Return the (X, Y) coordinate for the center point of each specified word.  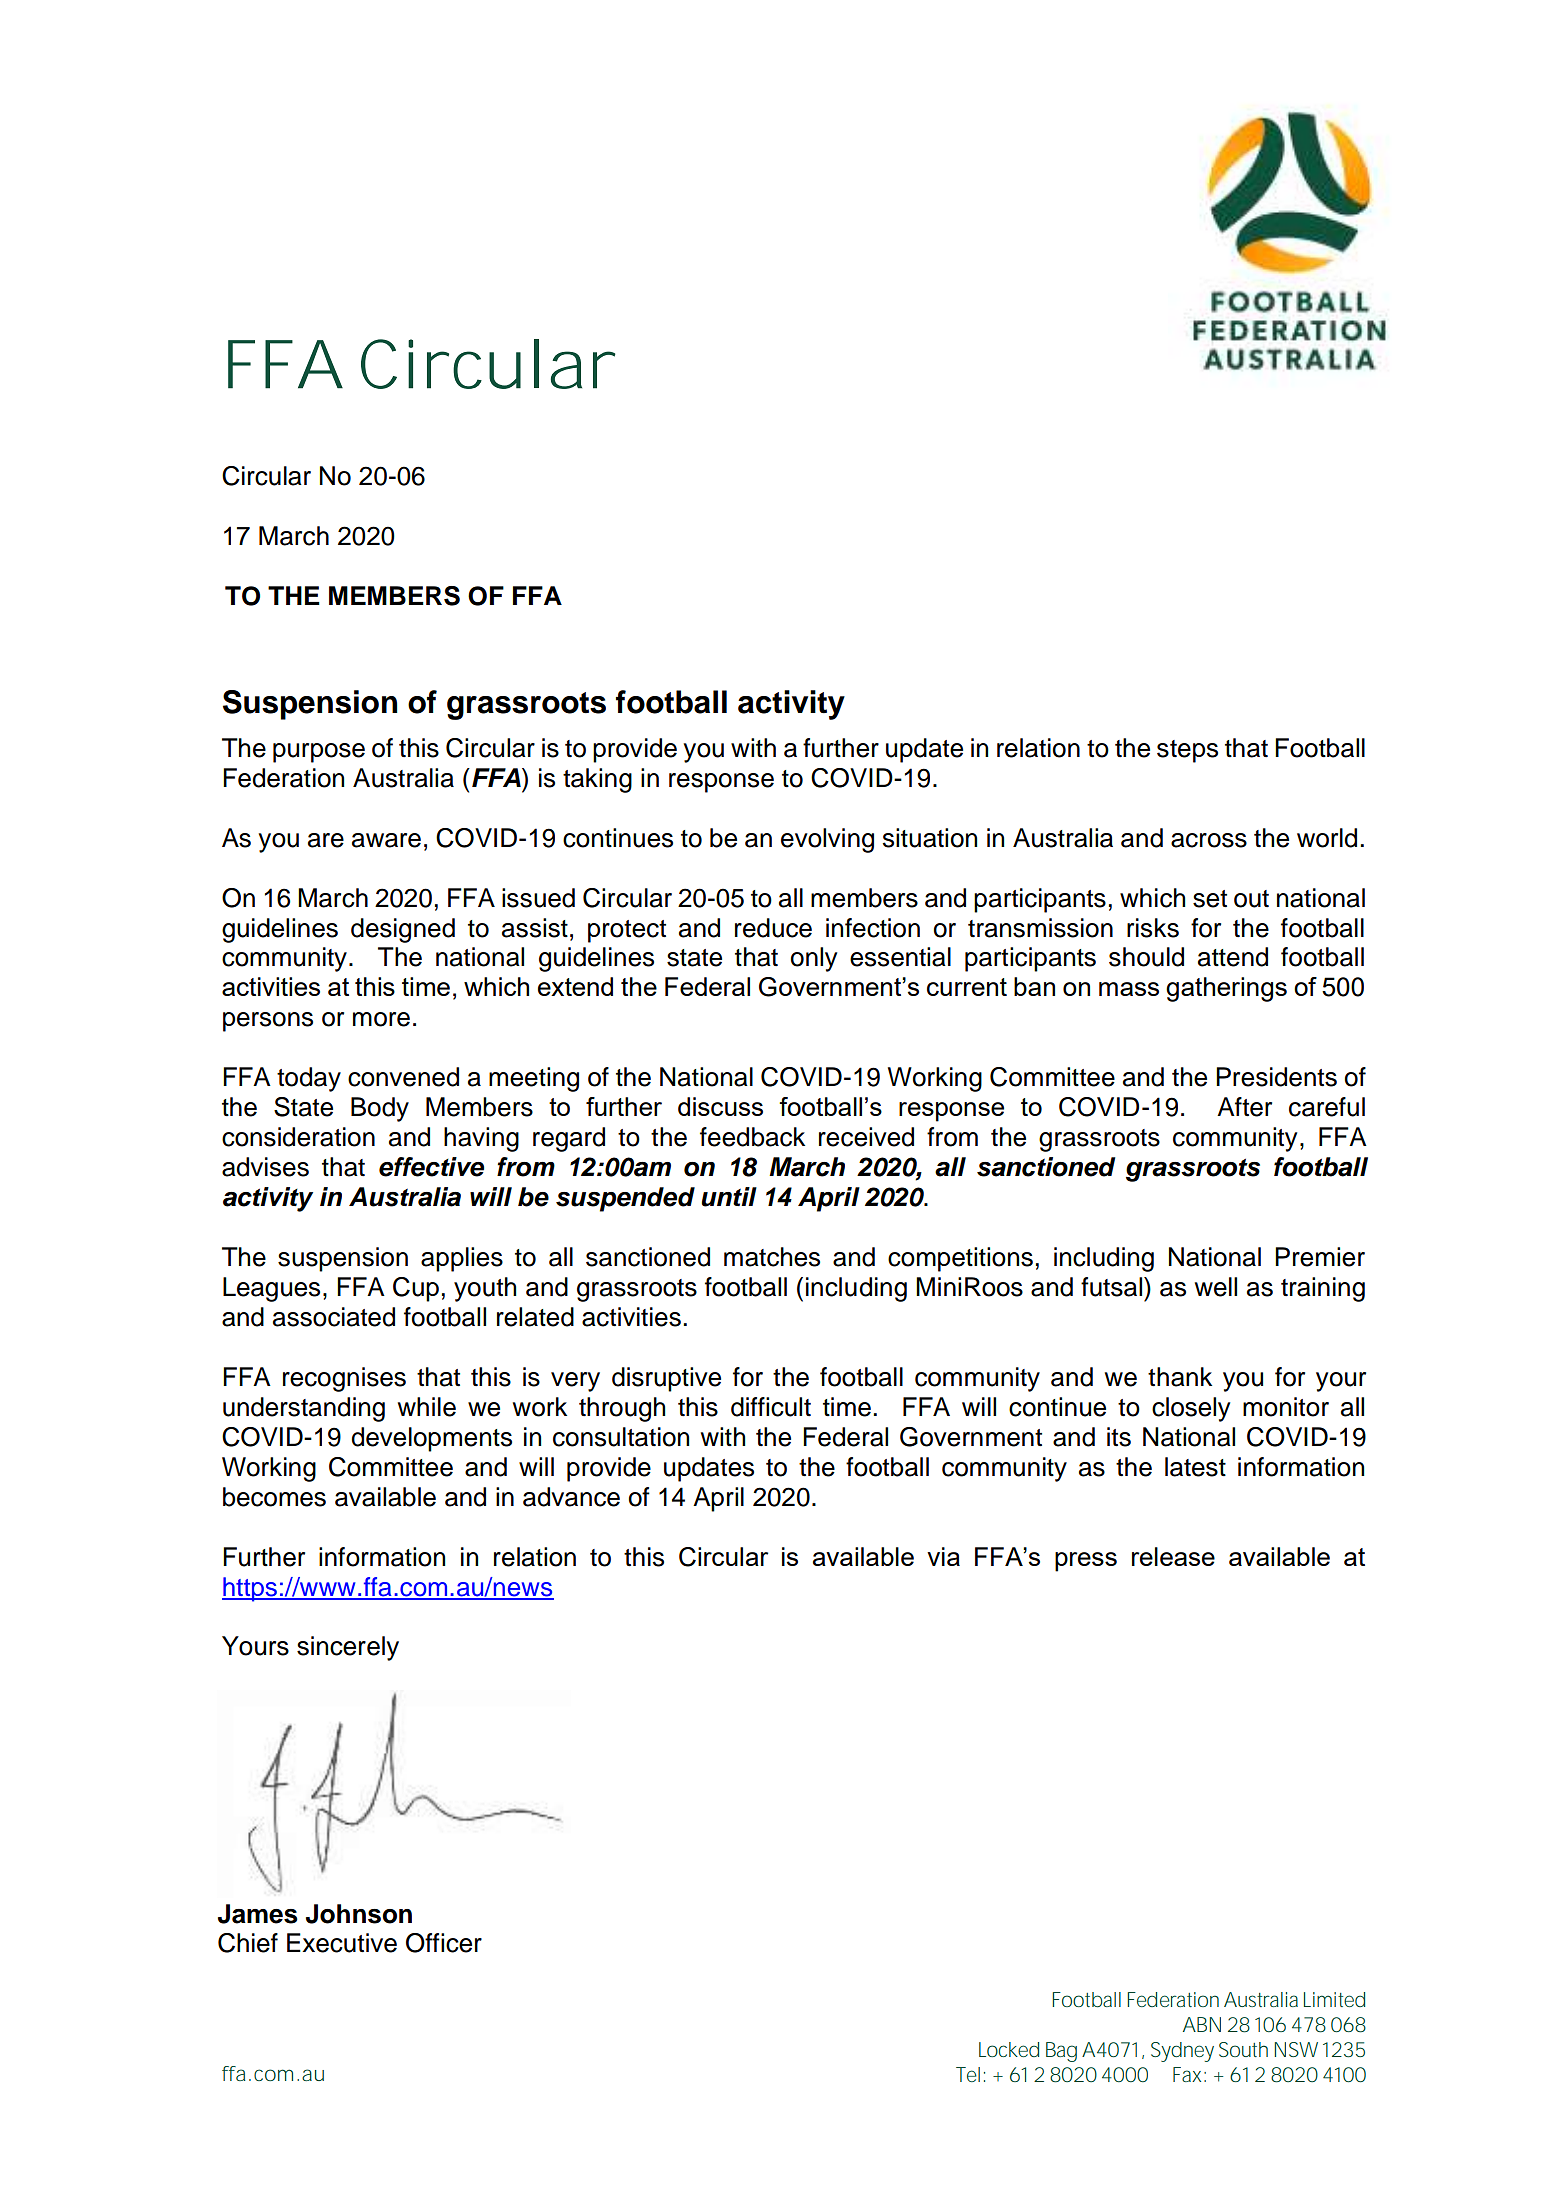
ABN (1202, 2024)
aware (386, 840)
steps (1187, 751)
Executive (342, 1943)
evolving (827, 840)
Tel (968, 2074)
